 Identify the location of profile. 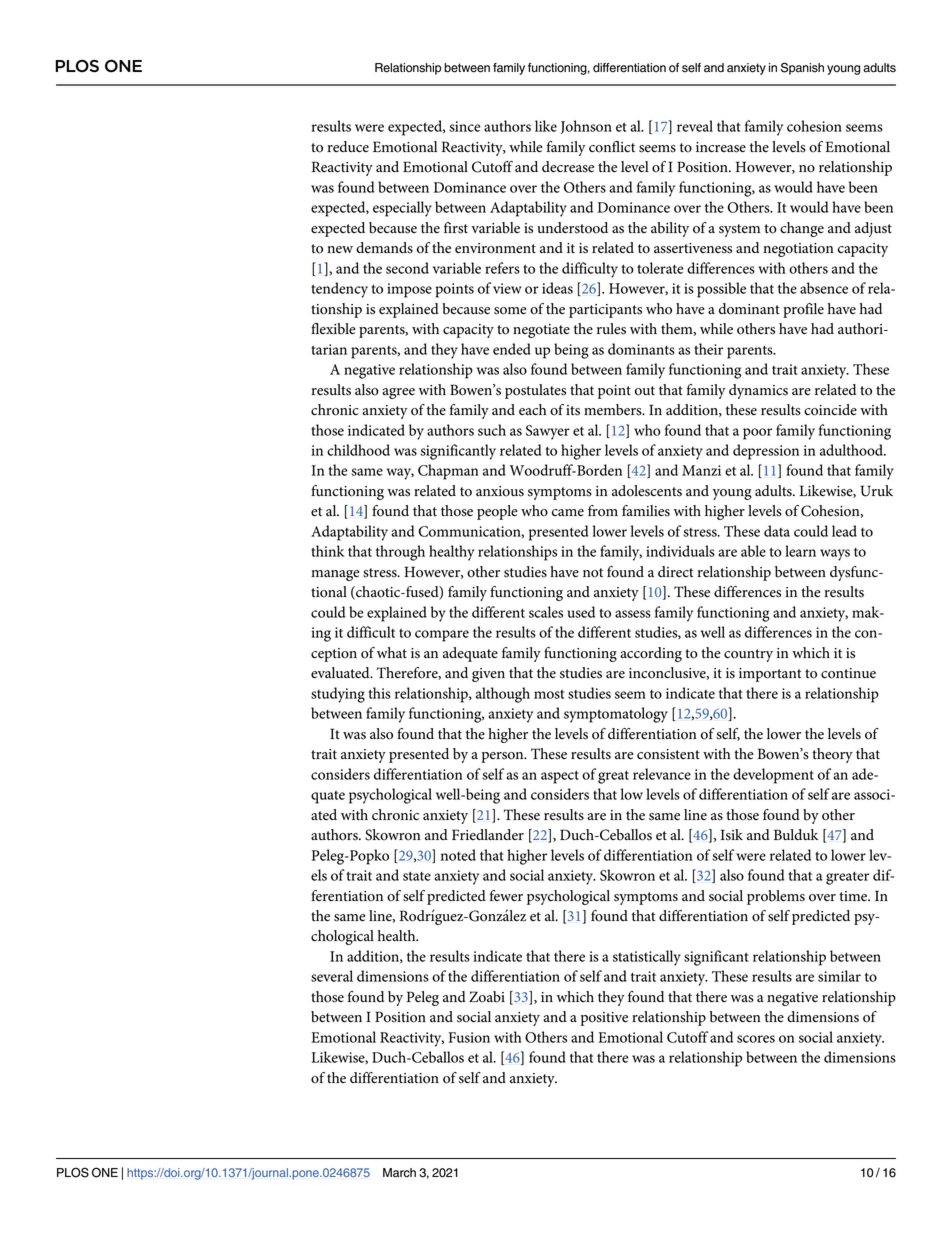
(803, 310).
